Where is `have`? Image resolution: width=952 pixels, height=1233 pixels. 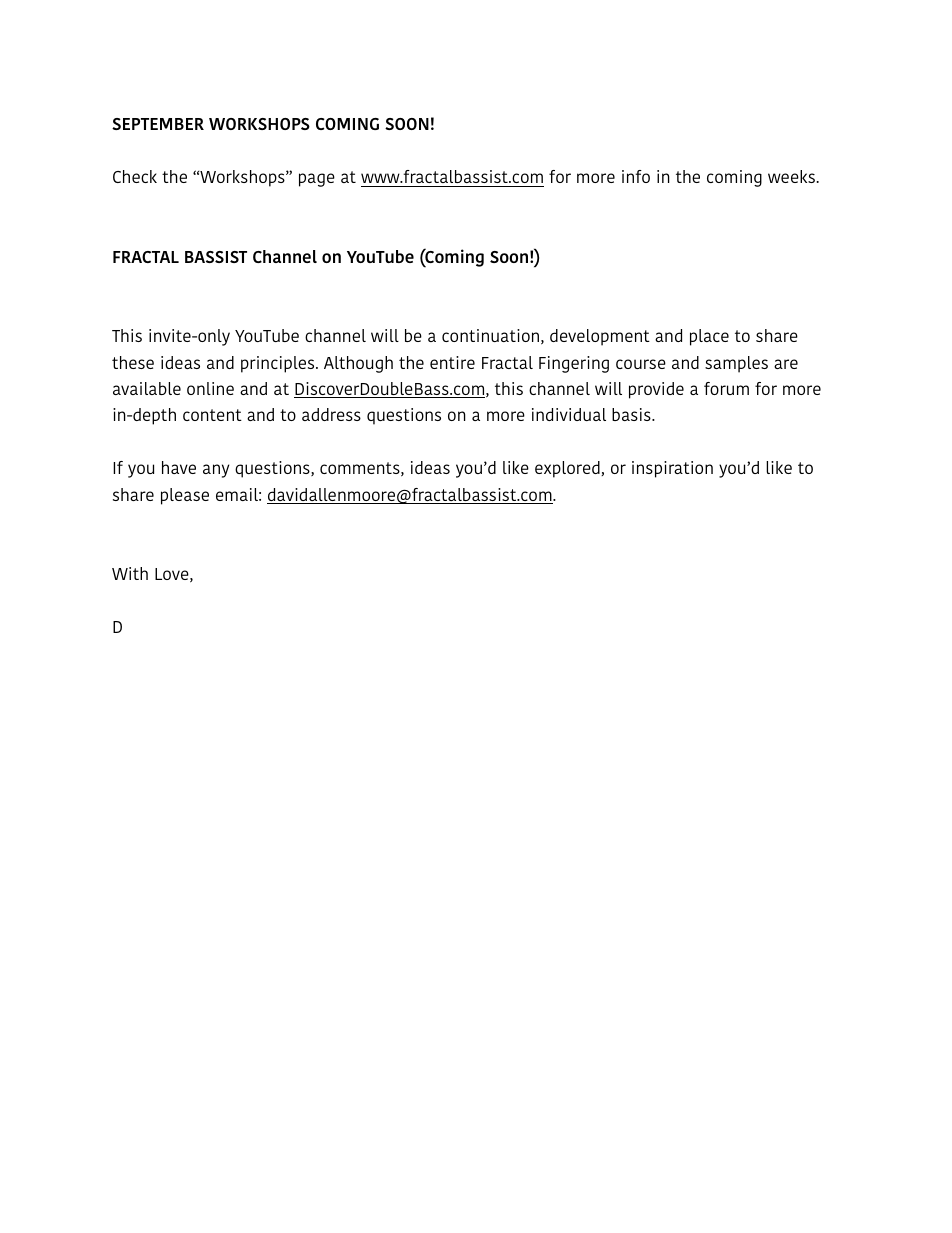
have is located at coordinates (179, 467).
